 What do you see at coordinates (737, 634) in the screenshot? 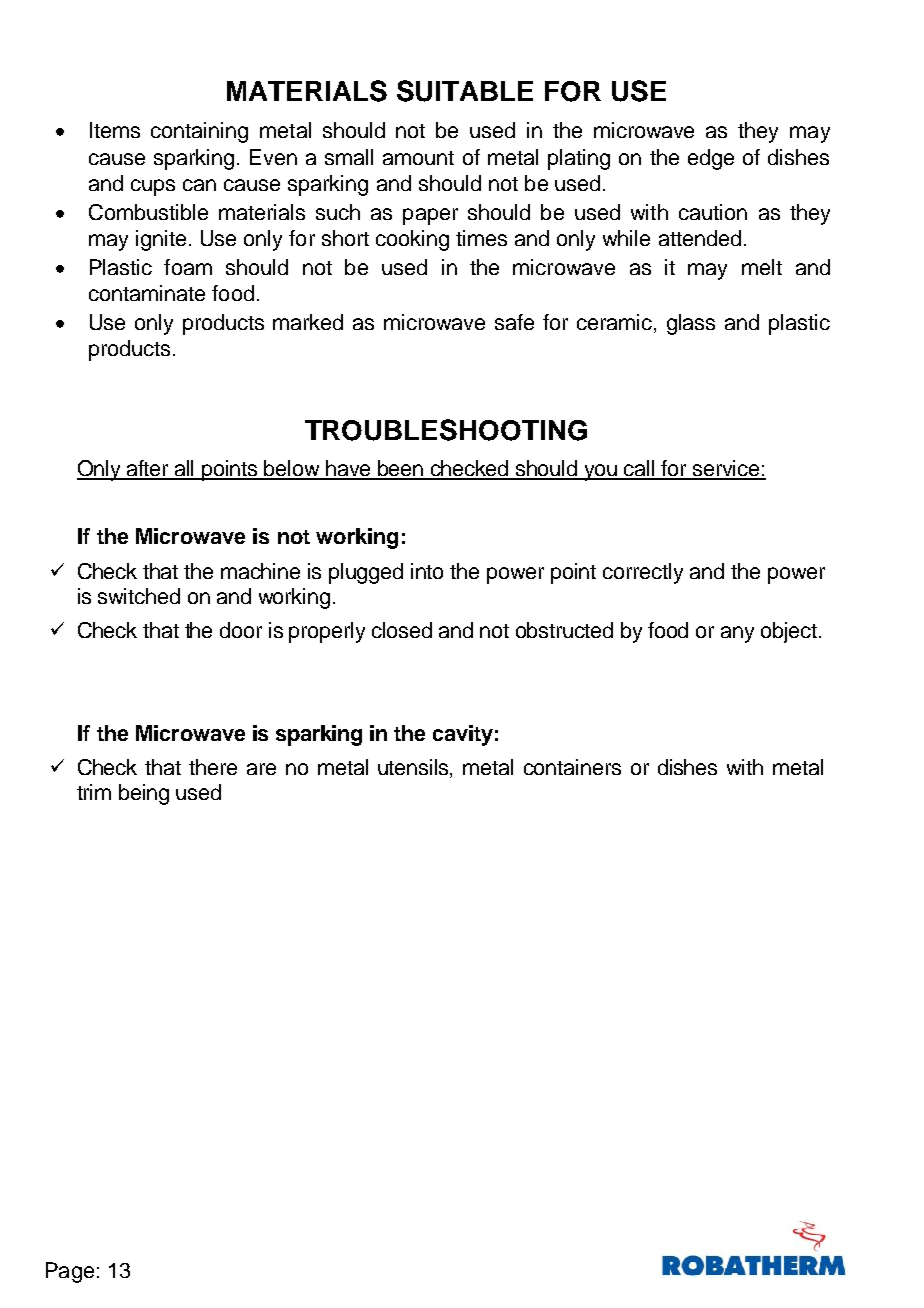
I see `any` at bounding box center [737, 634].
